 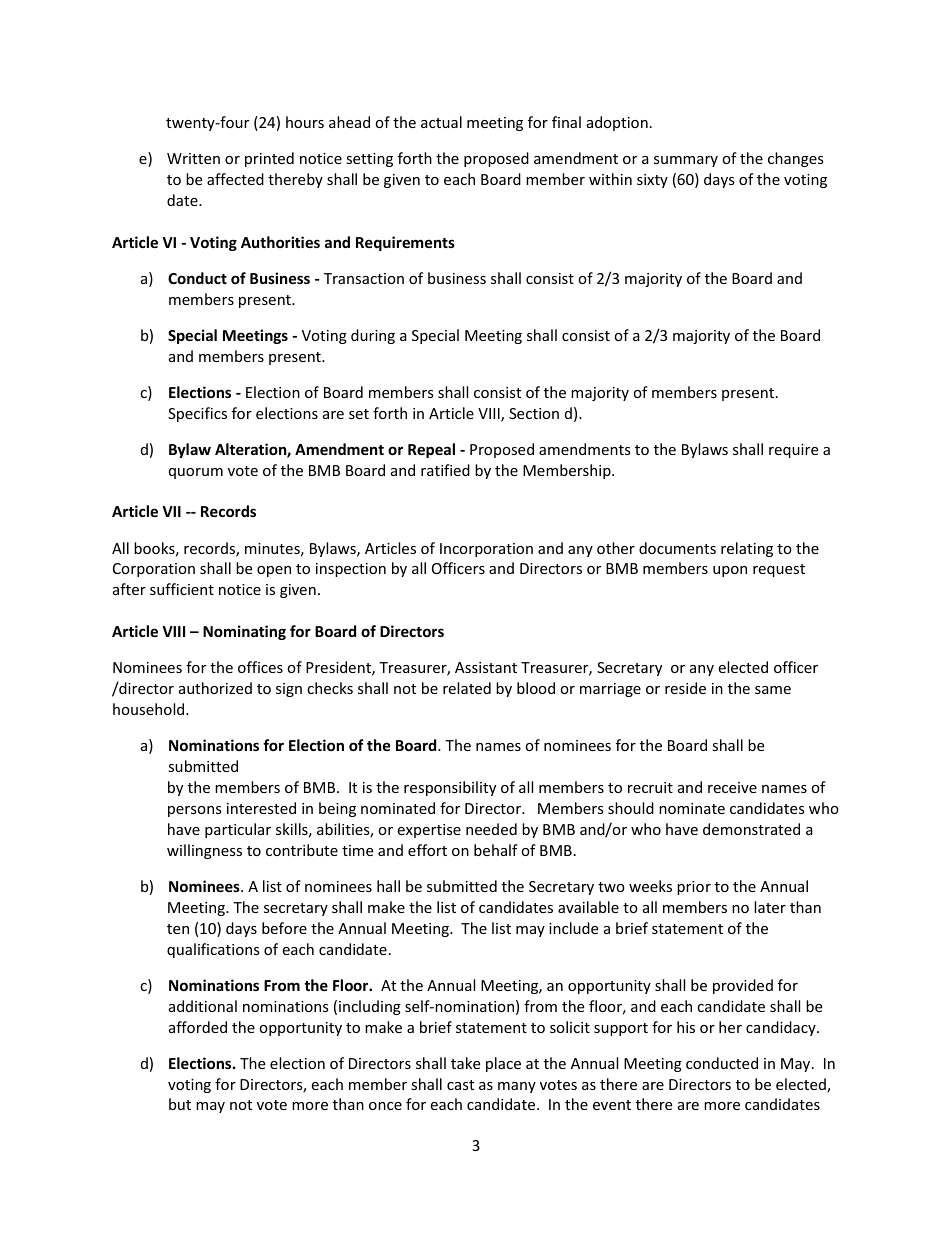 What do you see at coordinates (686, 161) in the screenshot?
I see `summary` at bounding box center [686, 161].
